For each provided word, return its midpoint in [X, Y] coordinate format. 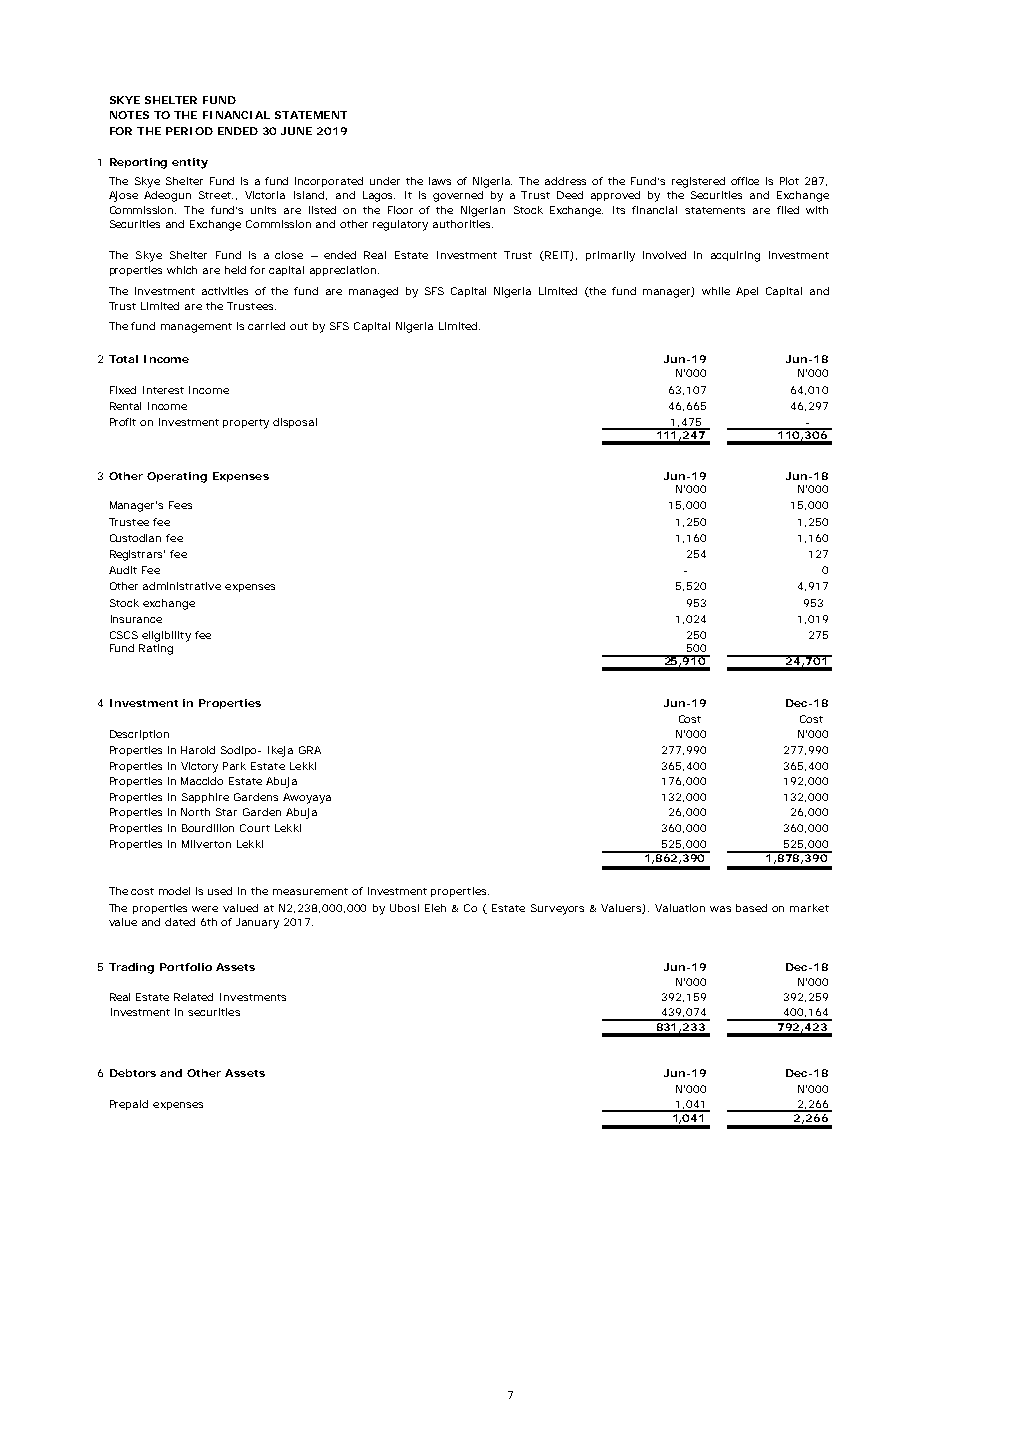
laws [440, 181]
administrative [182, 586]
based [751, 908]
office [745, 181]
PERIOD [189, 131]
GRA [310, 750]
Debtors [133, 1073]
